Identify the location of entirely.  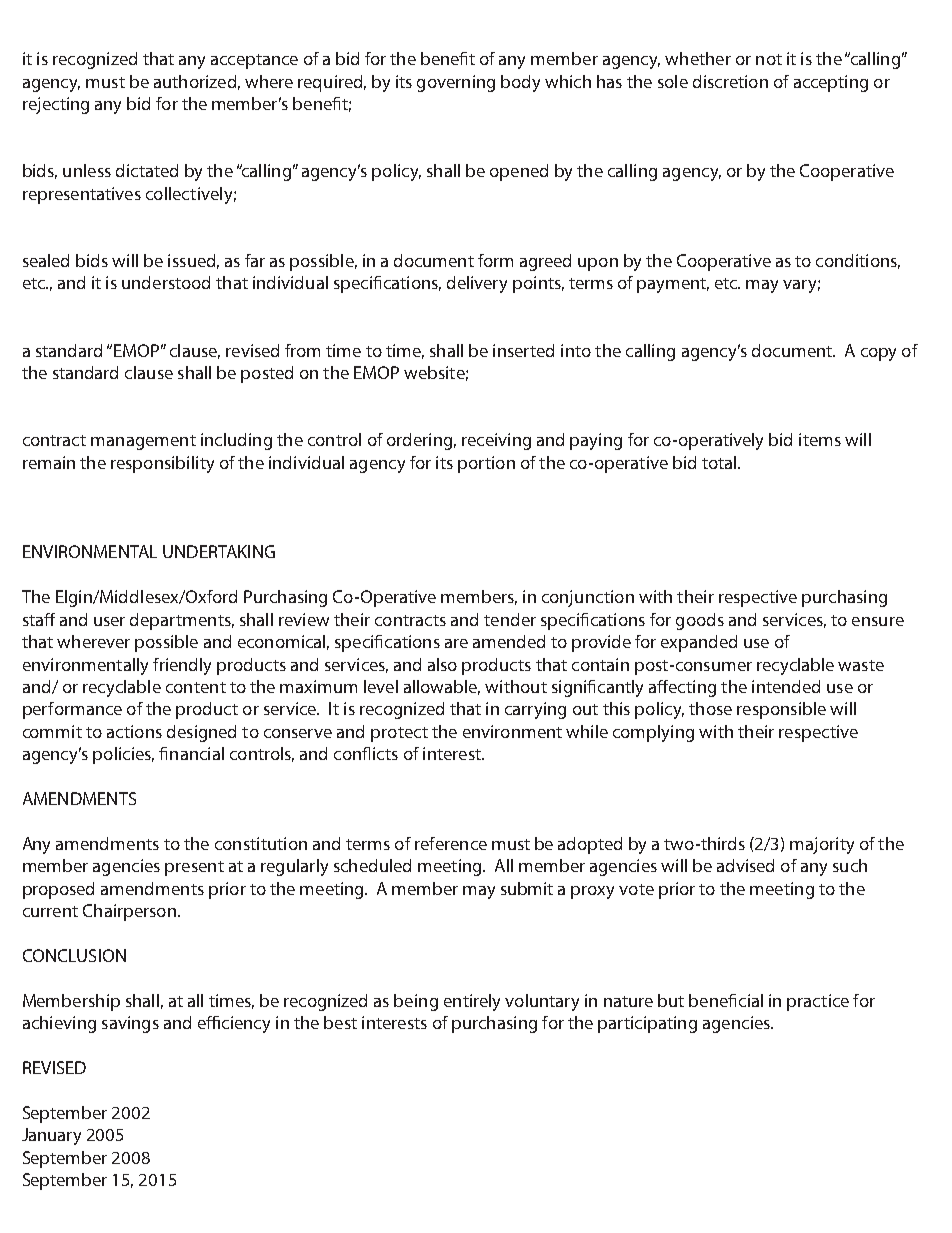
(472, 1002).
